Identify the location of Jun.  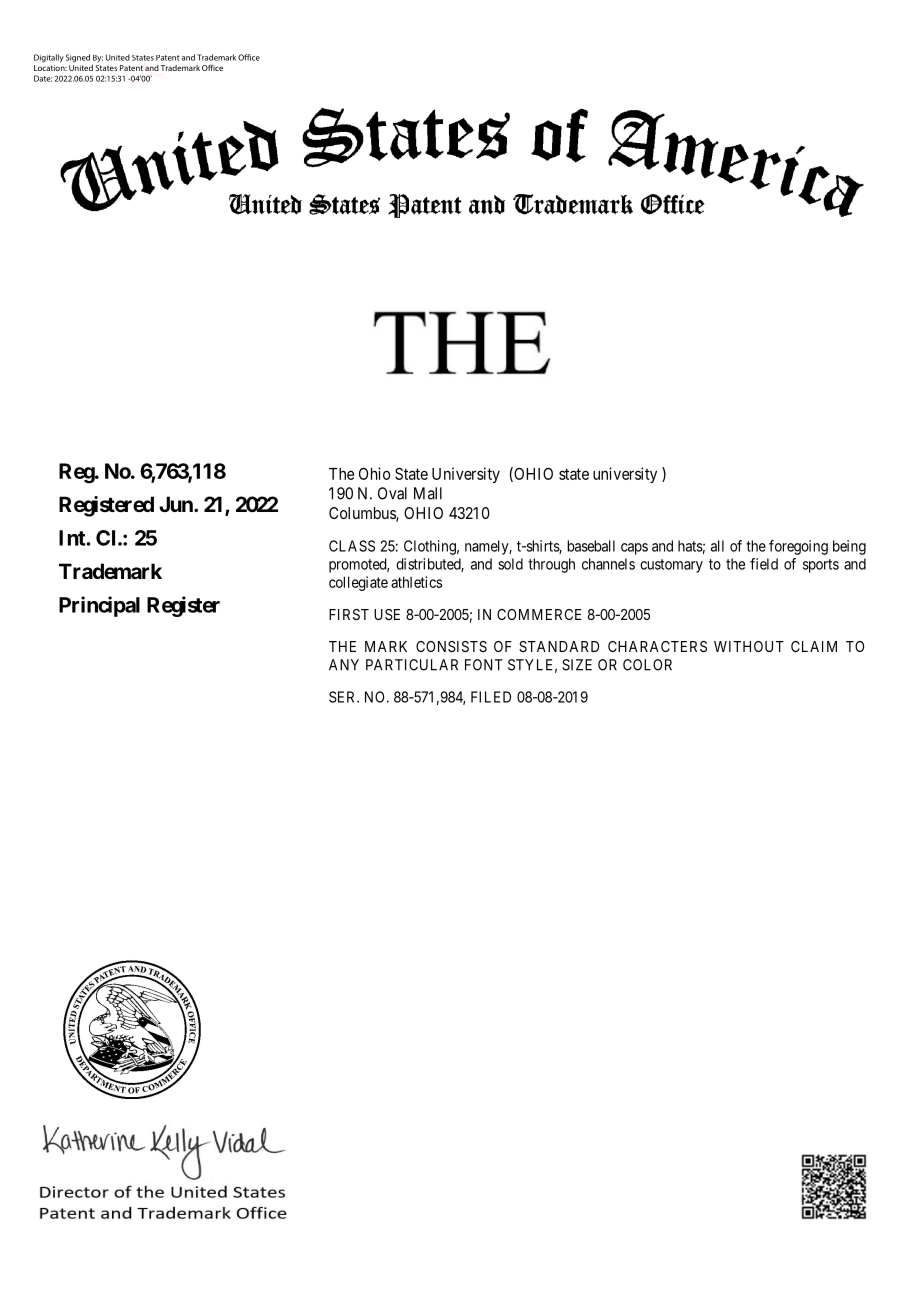
(177, 504).
